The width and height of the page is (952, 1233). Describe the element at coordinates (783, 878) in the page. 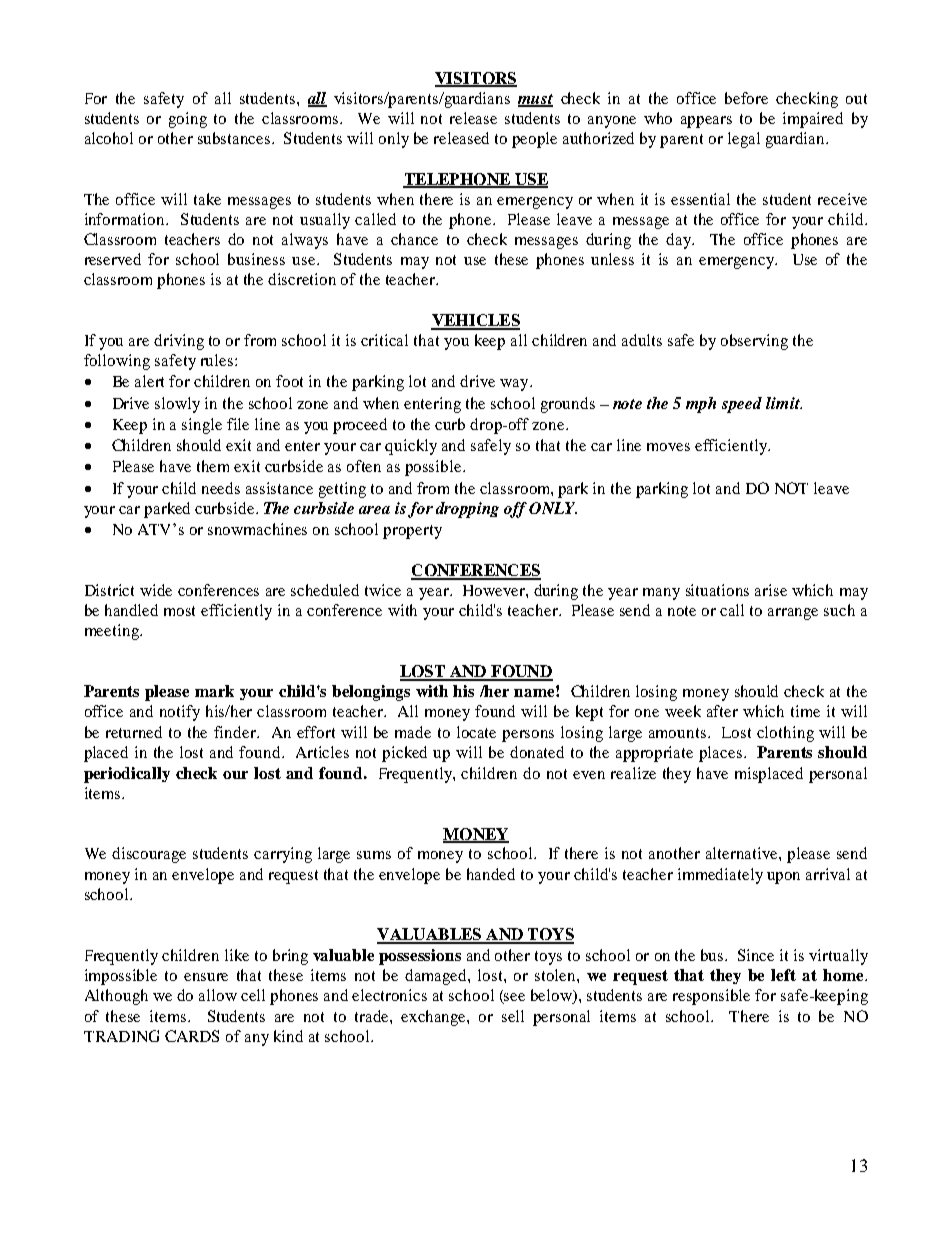

I see `upon` at that location.
